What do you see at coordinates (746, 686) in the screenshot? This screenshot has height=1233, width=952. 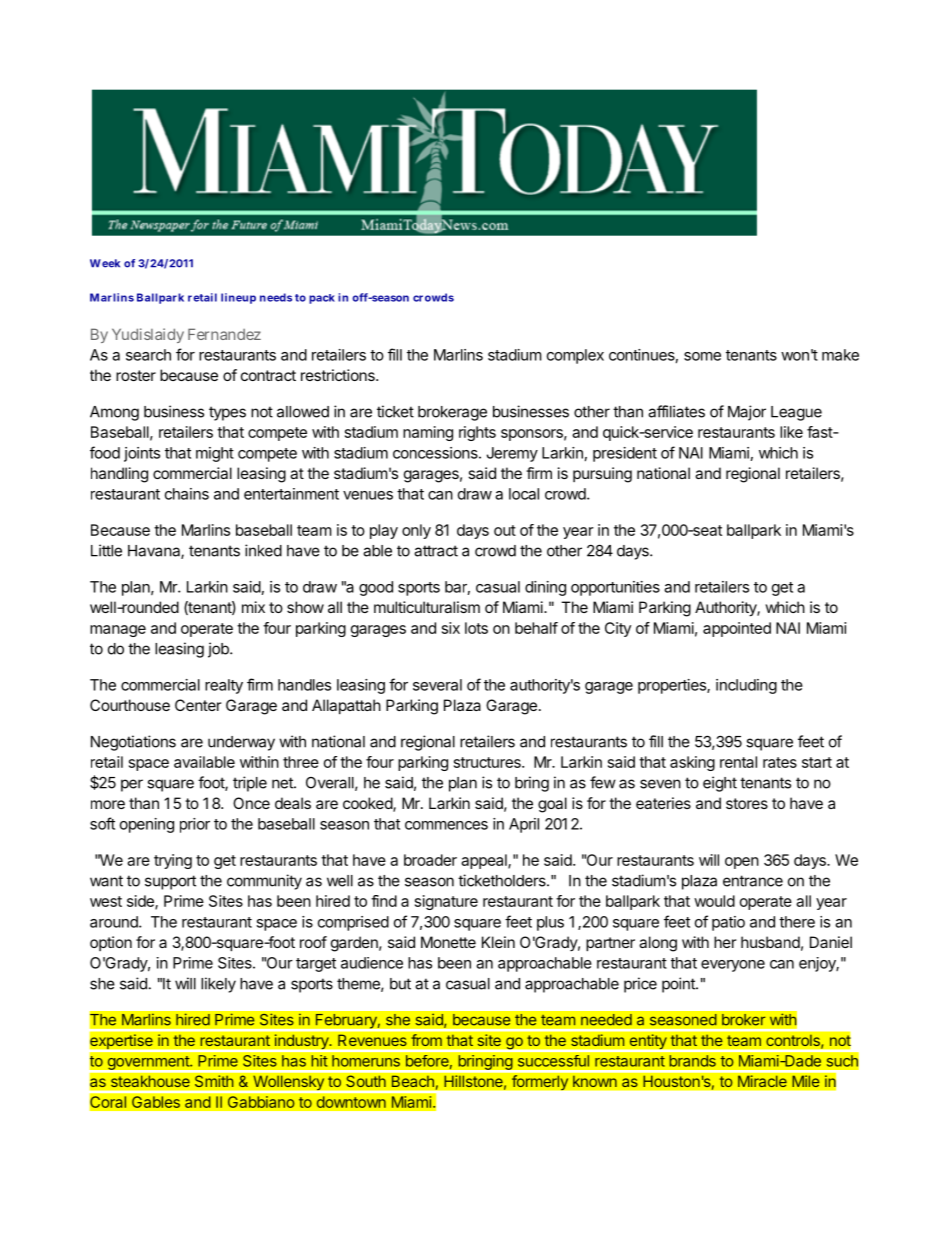 I see `including` at bounding box center [746, 686].
